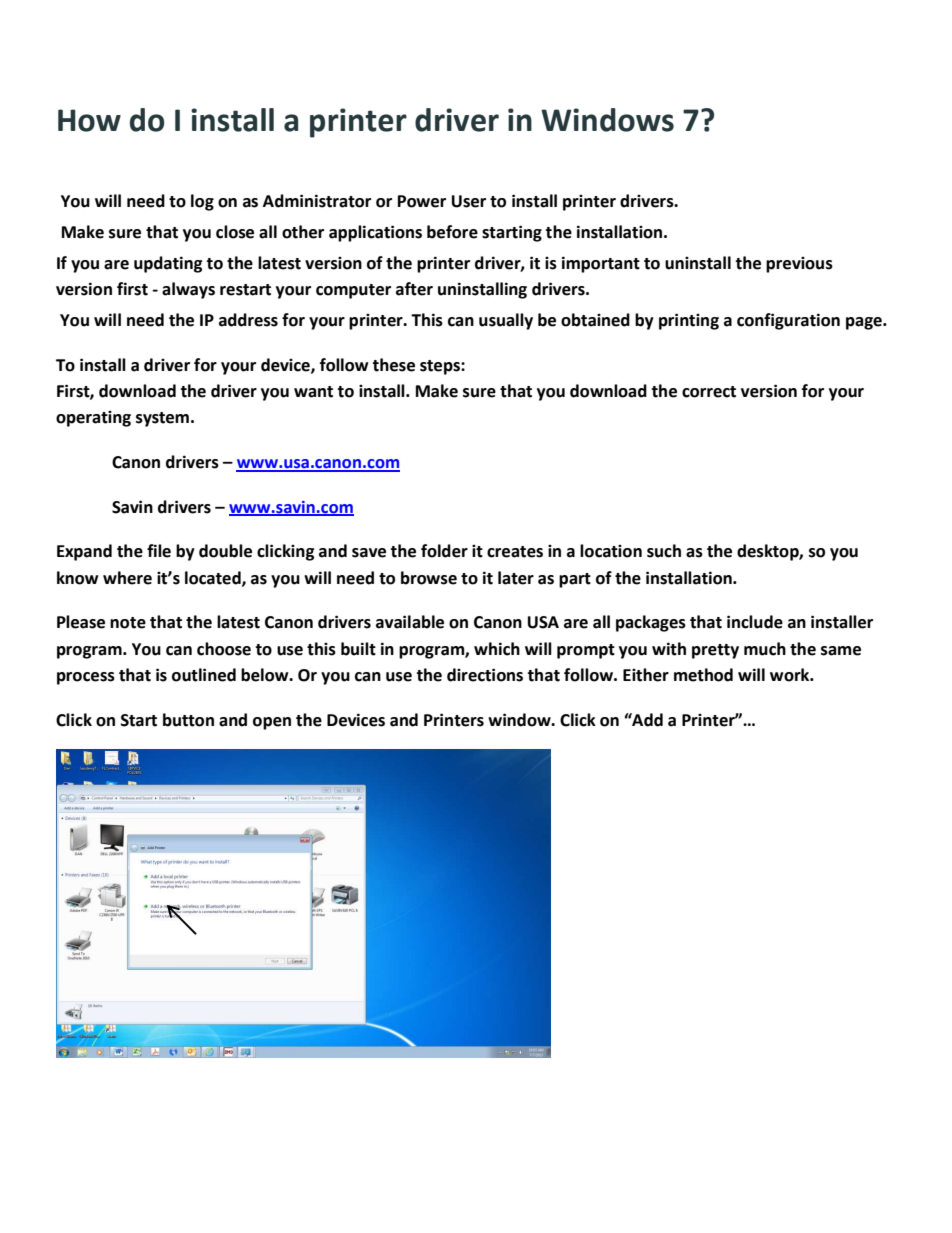  I want to click on system, so click(162, 419).
